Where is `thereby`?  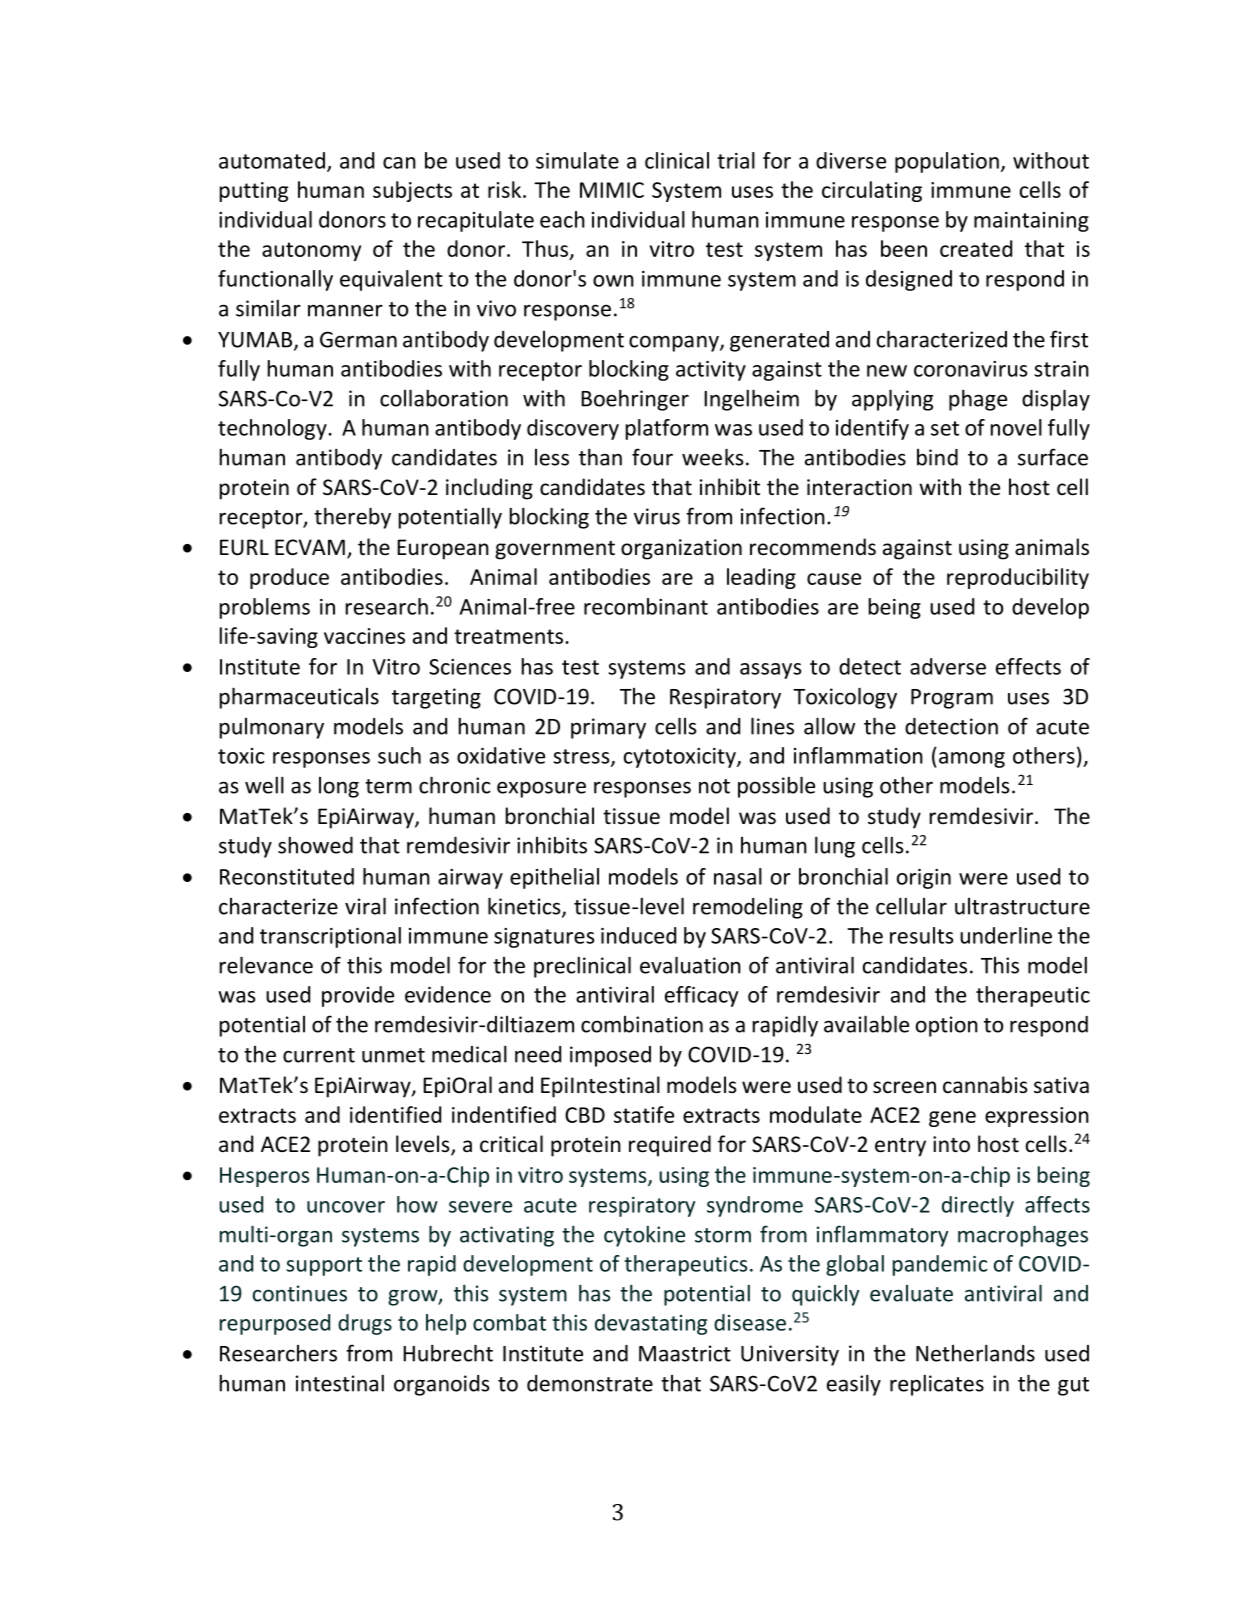 thereby is located at coordinates (352, 518).
